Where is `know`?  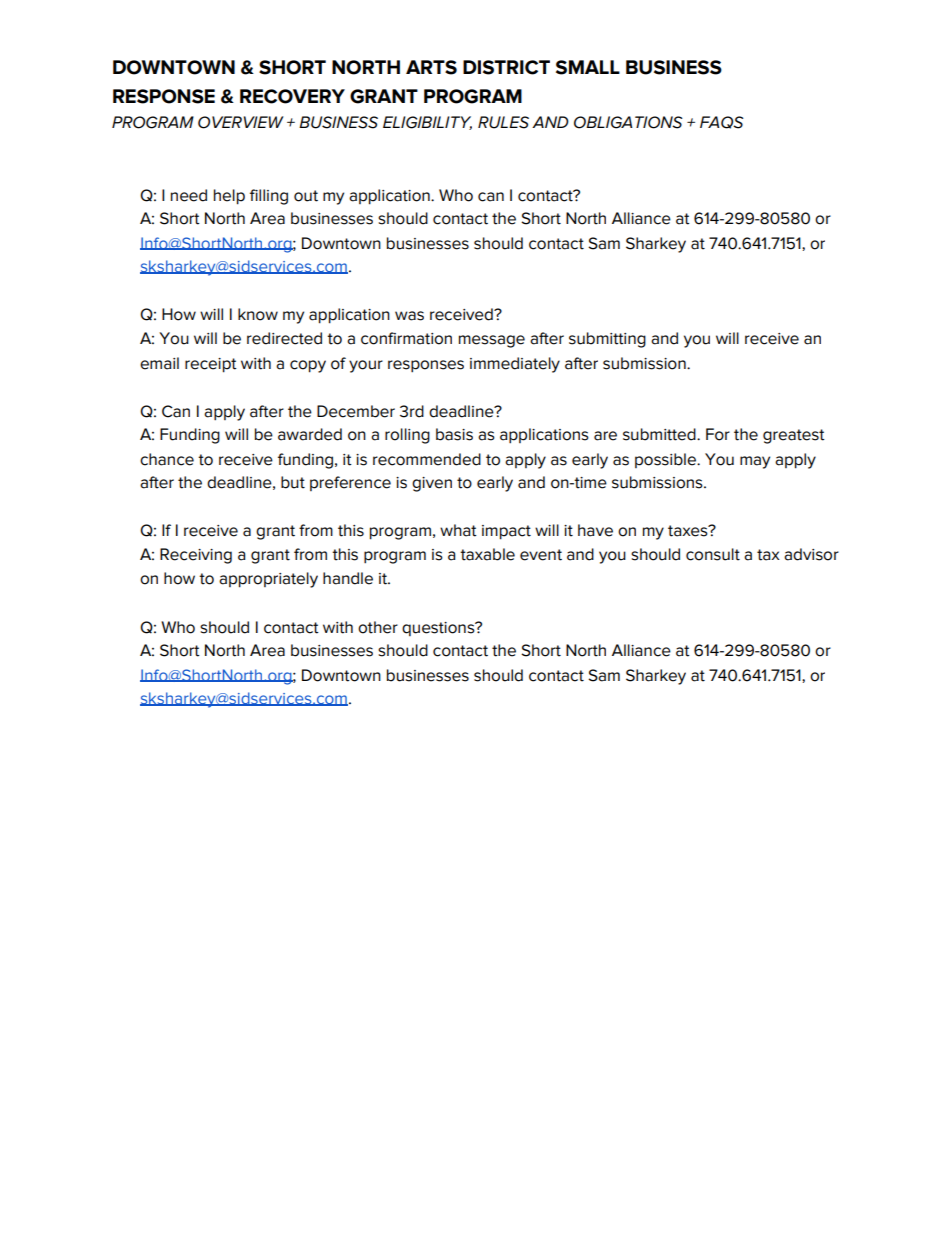
know is located at coordinates (258, 314).
